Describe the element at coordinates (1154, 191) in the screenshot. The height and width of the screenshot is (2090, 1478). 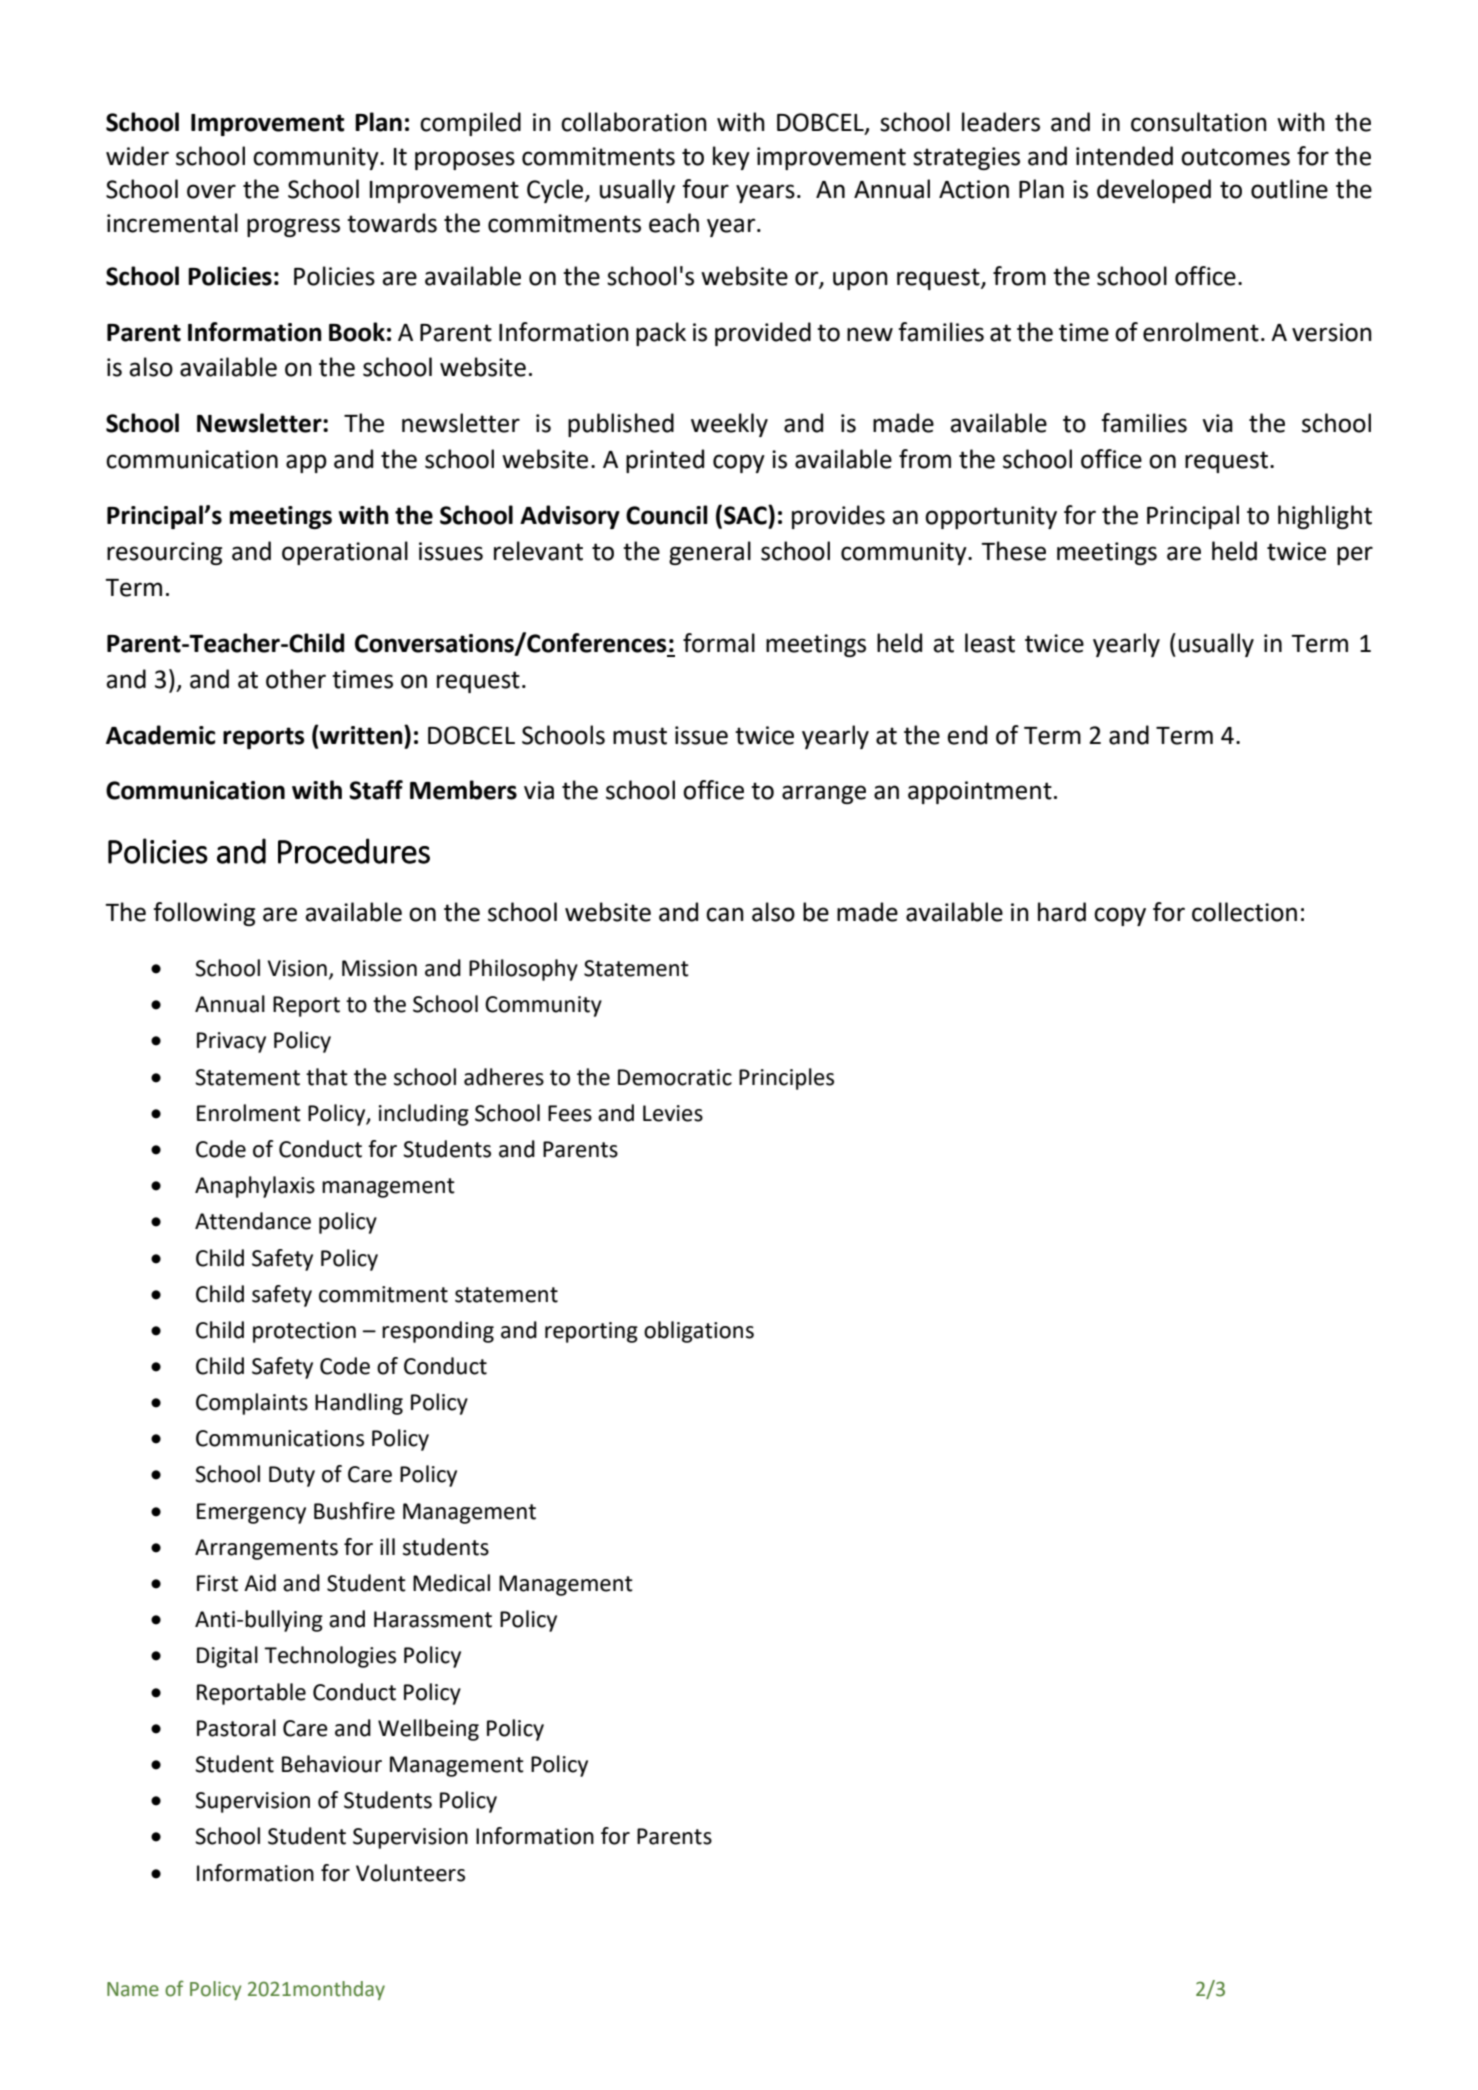
I see `developed` at that location.
